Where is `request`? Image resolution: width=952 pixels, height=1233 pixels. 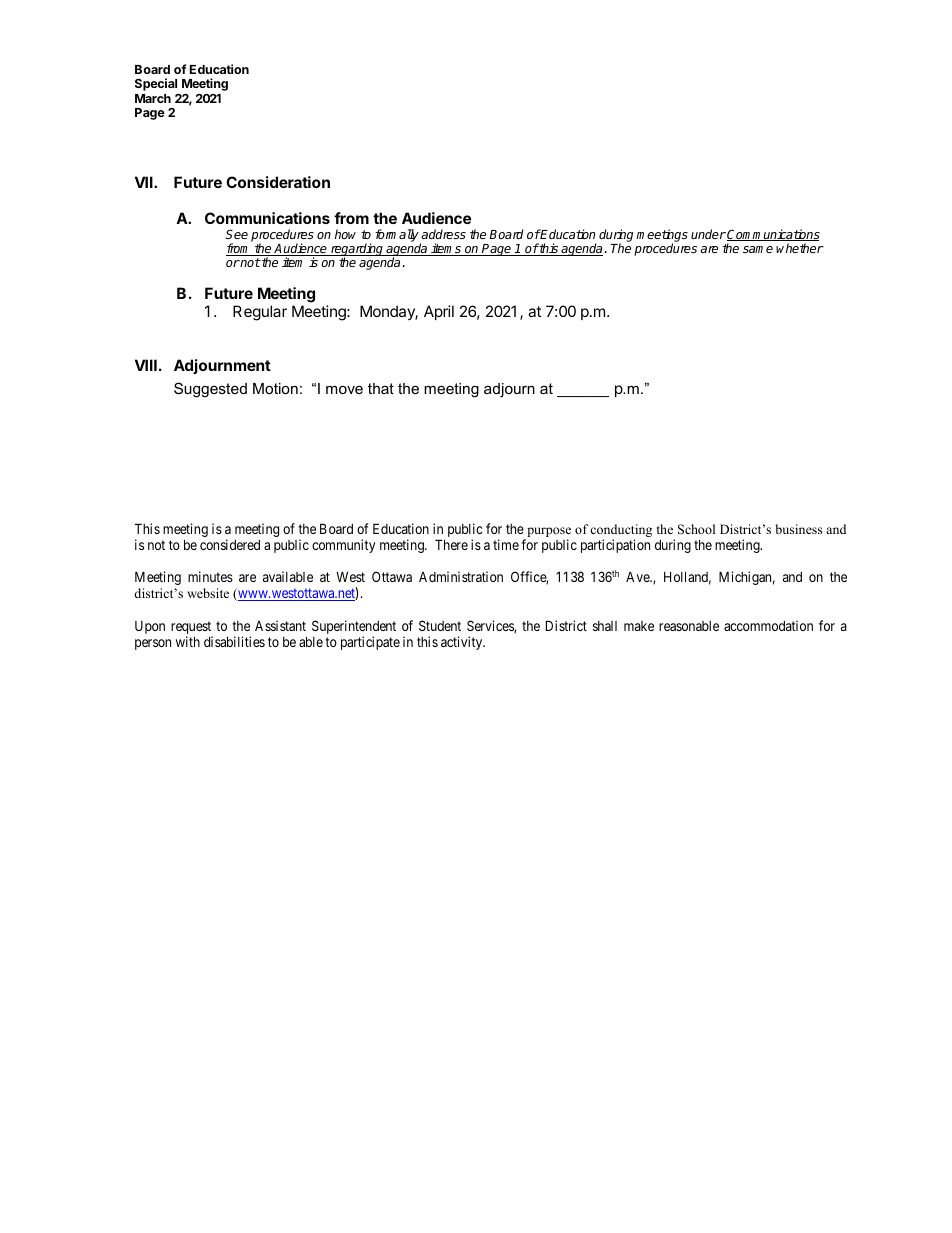 request is located at coordinates (192, 629).
